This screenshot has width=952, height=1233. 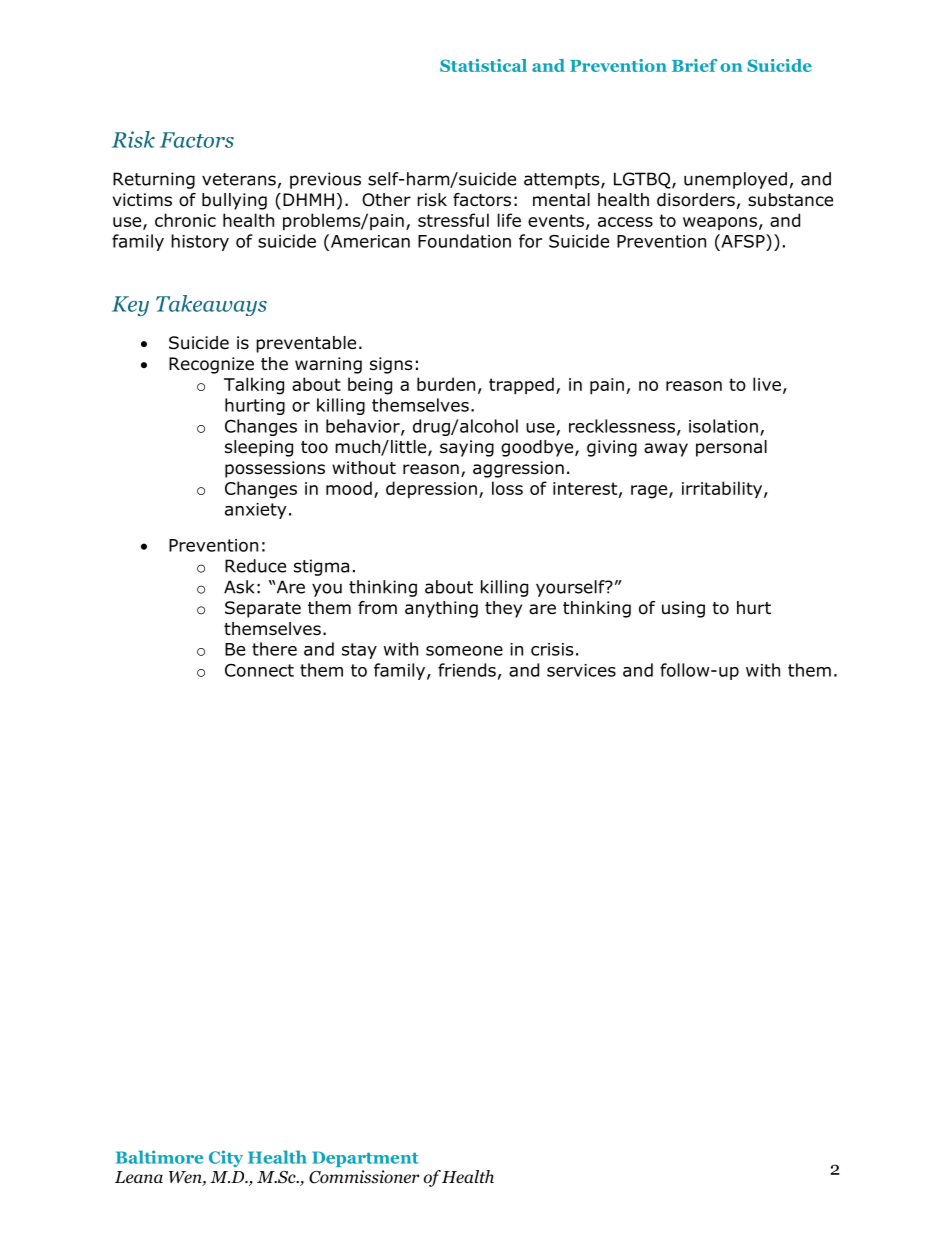 I want to click on Statistical, so click(x=483, y=65).
